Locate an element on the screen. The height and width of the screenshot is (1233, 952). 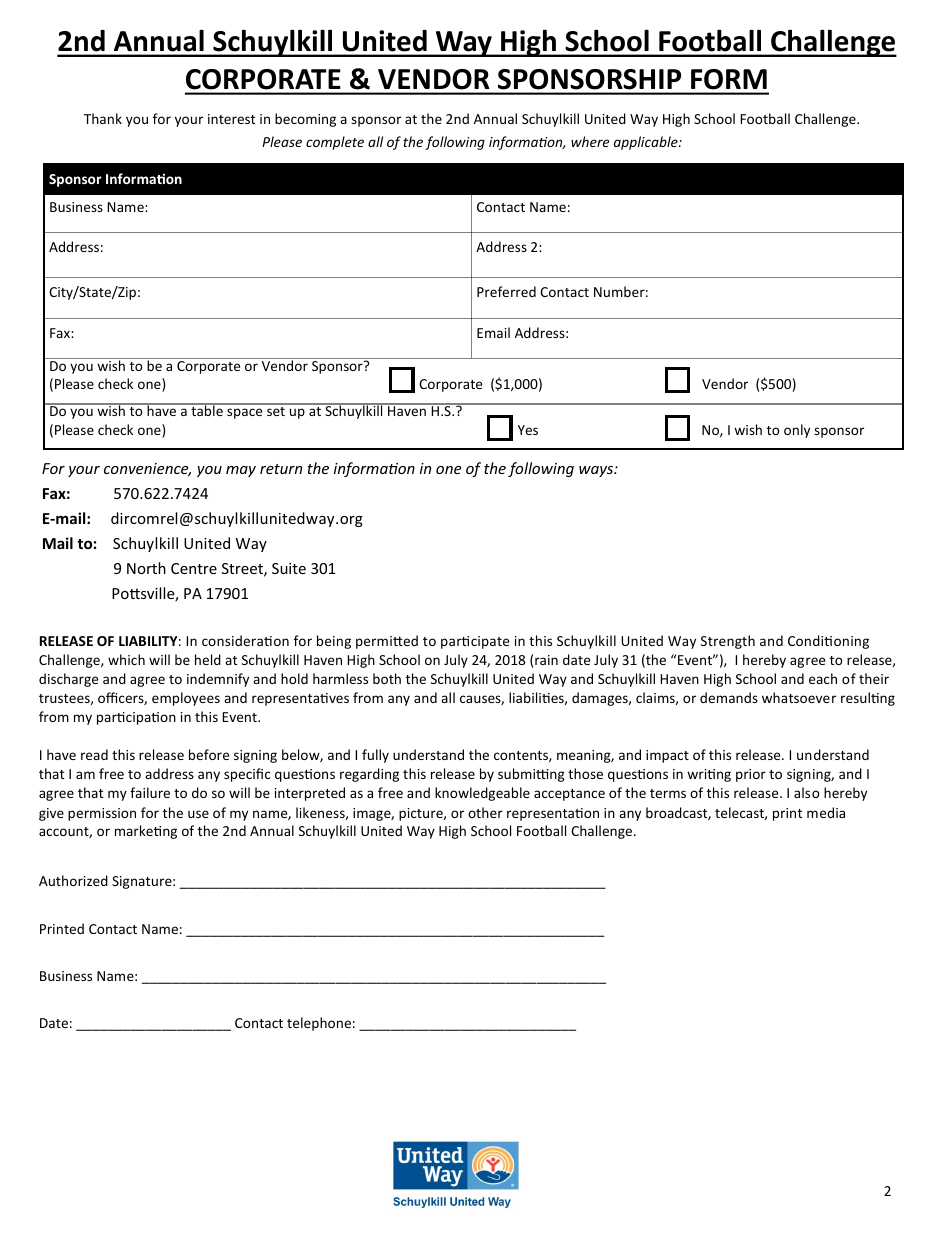
marketing is located at coordinates (146, 832).
